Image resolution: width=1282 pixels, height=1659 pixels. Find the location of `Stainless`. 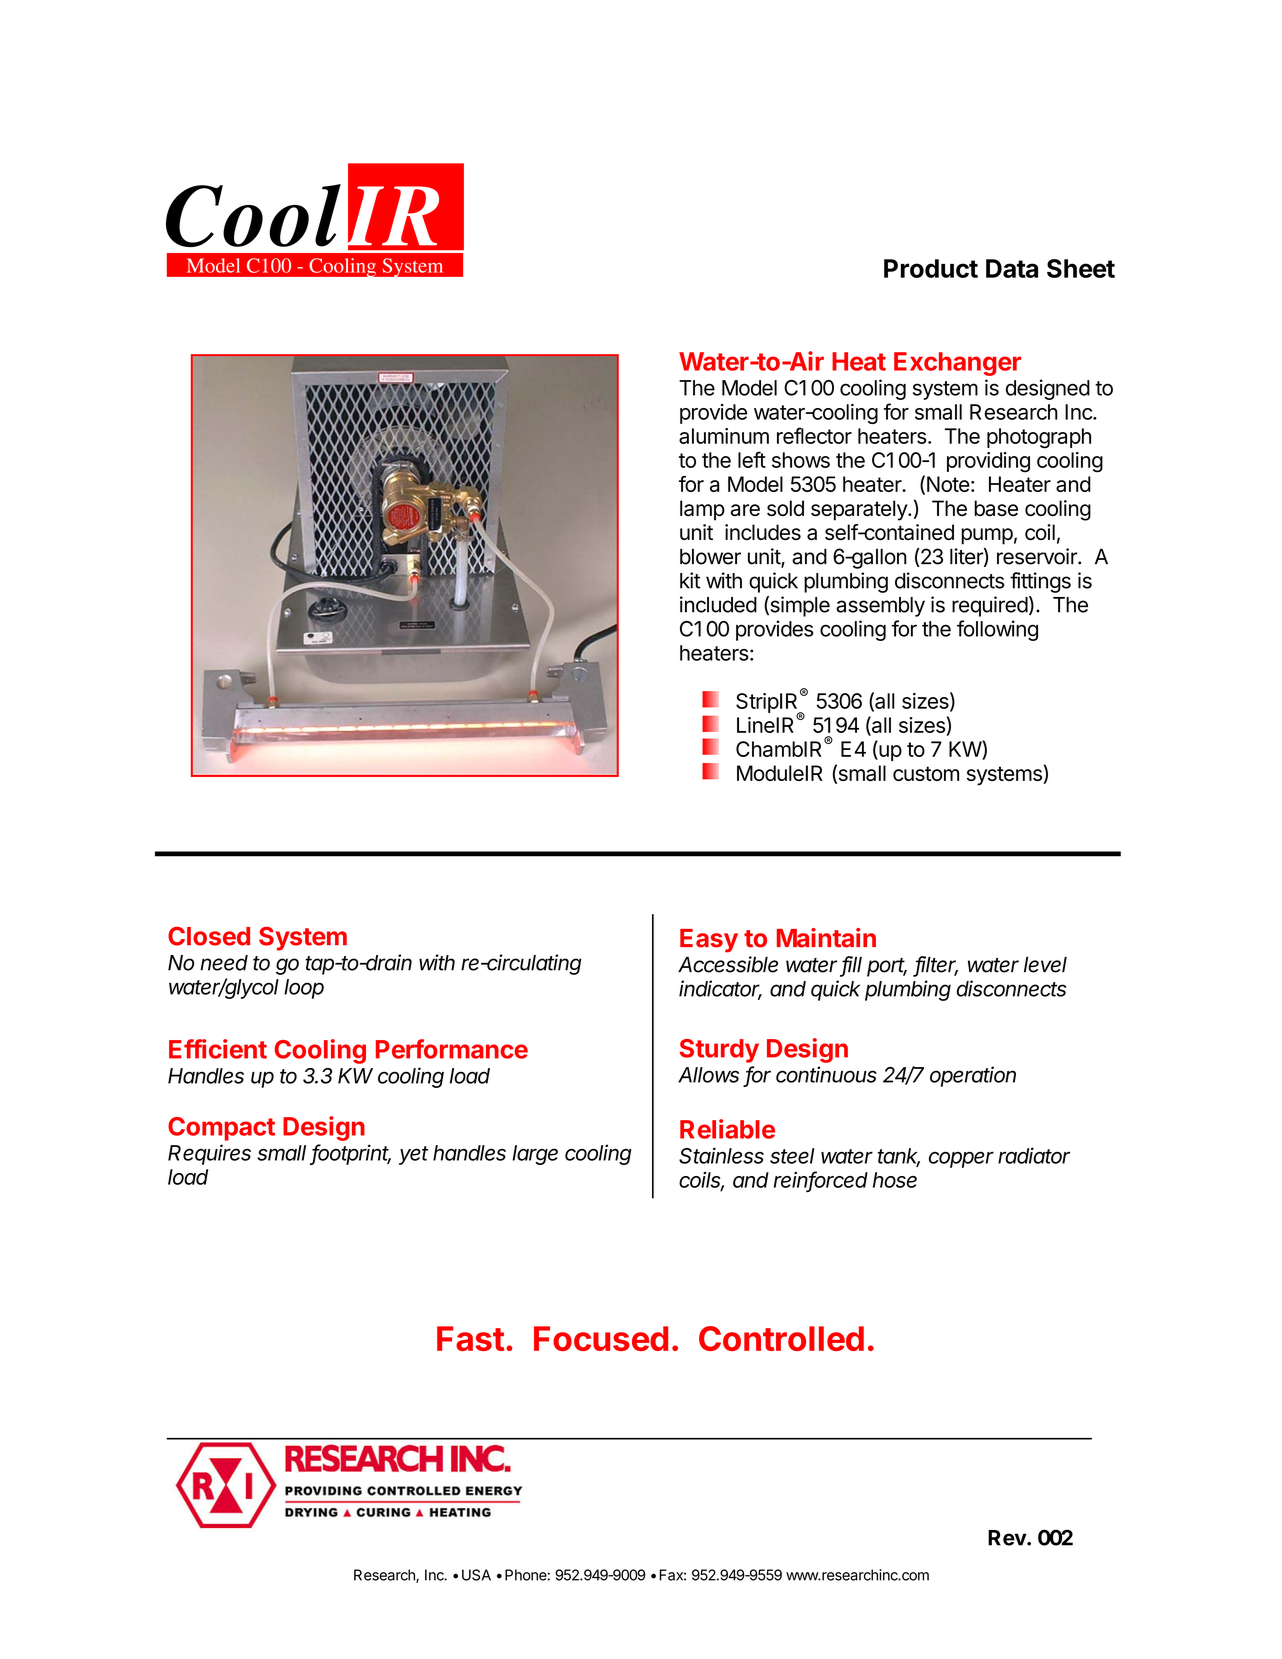

Stainless is located at coordinates (721, 1155).
